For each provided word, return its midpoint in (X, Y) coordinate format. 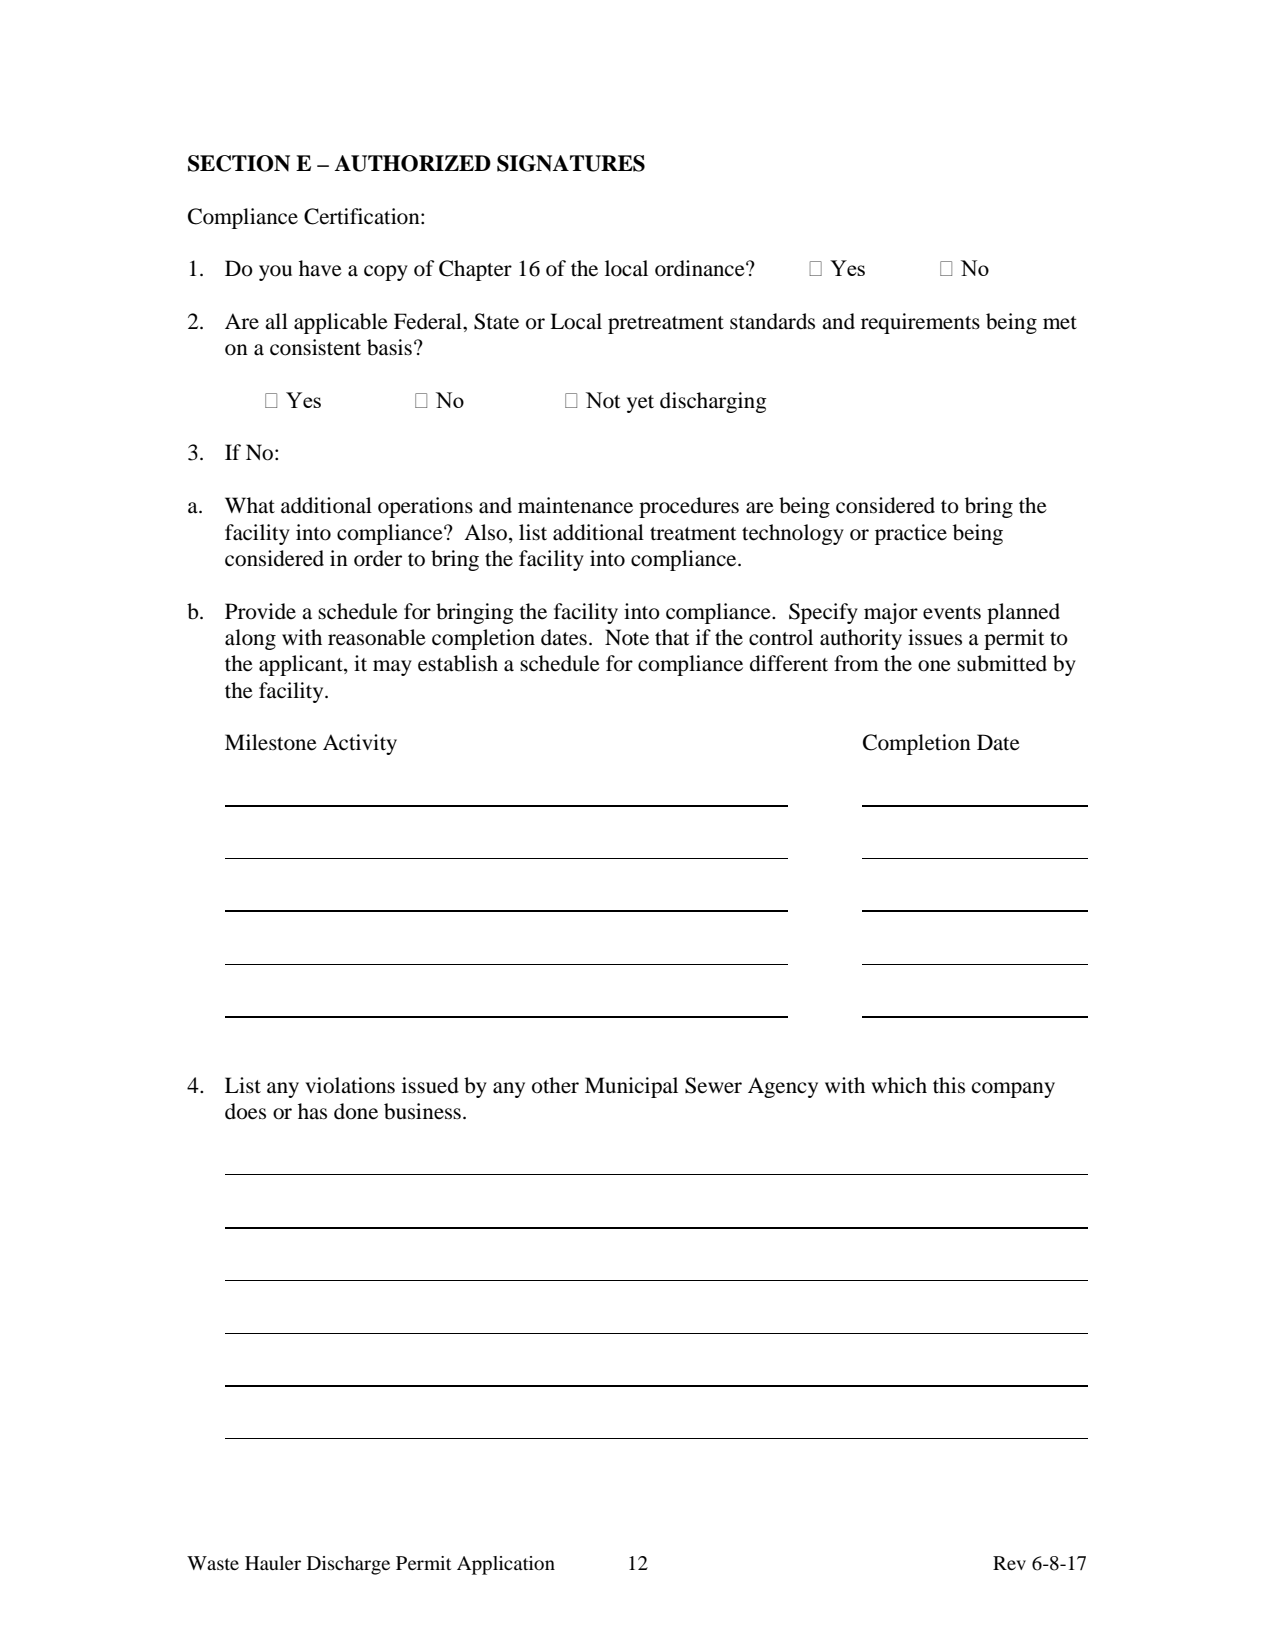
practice (911, 534)
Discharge (348, 1565)
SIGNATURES (571, 163)
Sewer (713, 1085)
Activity (360, 744)
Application (506, 1565)
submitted (1002, 663)
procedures (689, 507)
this (949, 1085)
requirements (920, 323)
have (320, 268)
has (312, 1111)
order (378, 558)
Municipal (631, 1087)
